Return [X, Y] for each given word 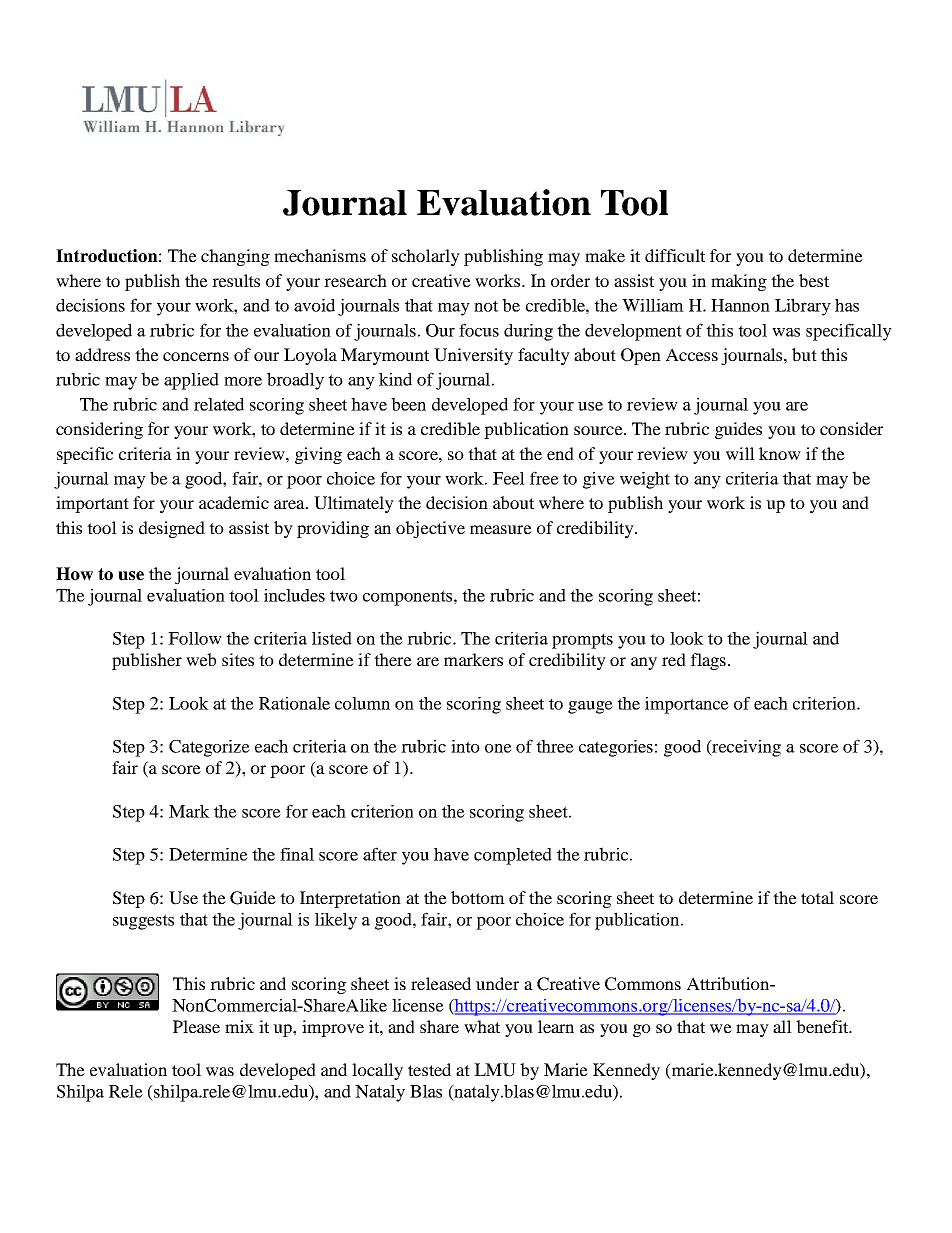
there [393, 659]
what [482, 1026]
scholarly [426, 257]
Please [196, 1026]
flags [708, 661]
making [739, 282]
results [236, 280]
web [201, 659]
